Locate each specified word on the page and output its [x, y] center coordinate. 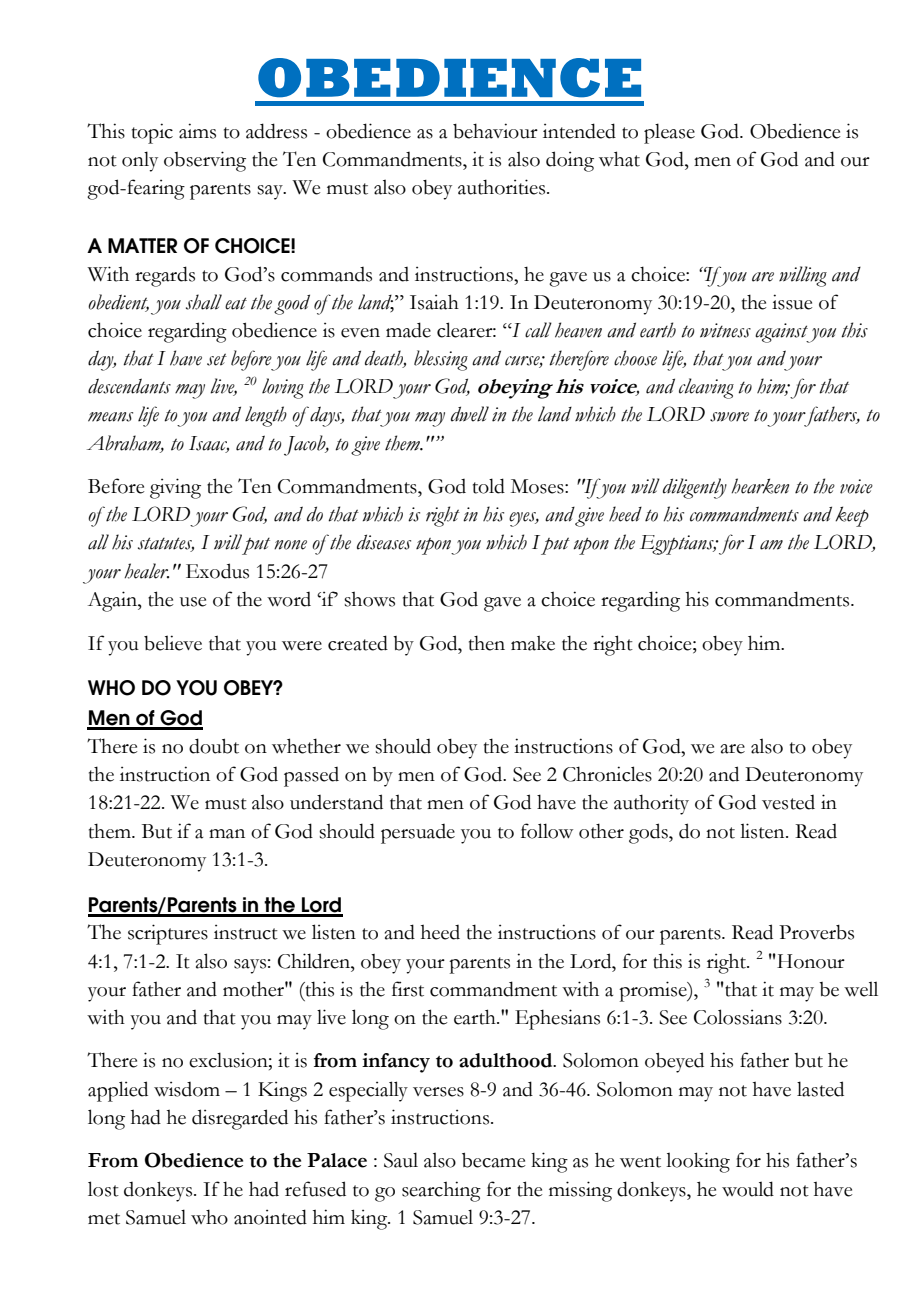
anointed [270, 1217]
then [487, 643]
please [669, 133]
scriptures [168, 934]
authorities [503, 187]
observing [205, 161]
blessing [441, 360]
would [748, 1189]
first [408, 989]
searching [441, 1191]
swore [729, 417]
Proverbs [816, 932]
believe [173, 643]
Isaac [209, 444]
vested [788, 802]
